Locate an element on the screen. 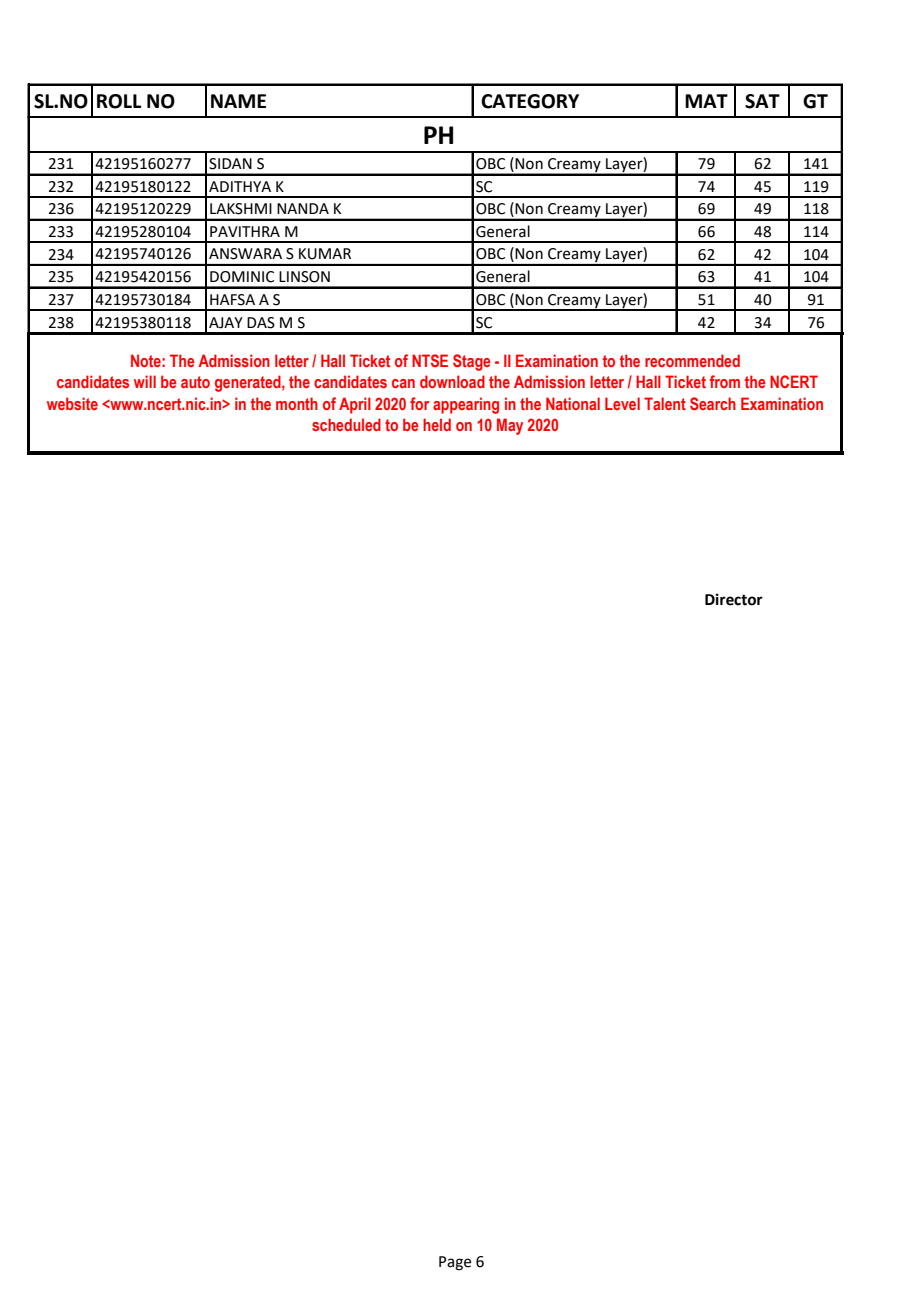 The image size is (924, 1308). Page is located at coordinates (455, 1263).
